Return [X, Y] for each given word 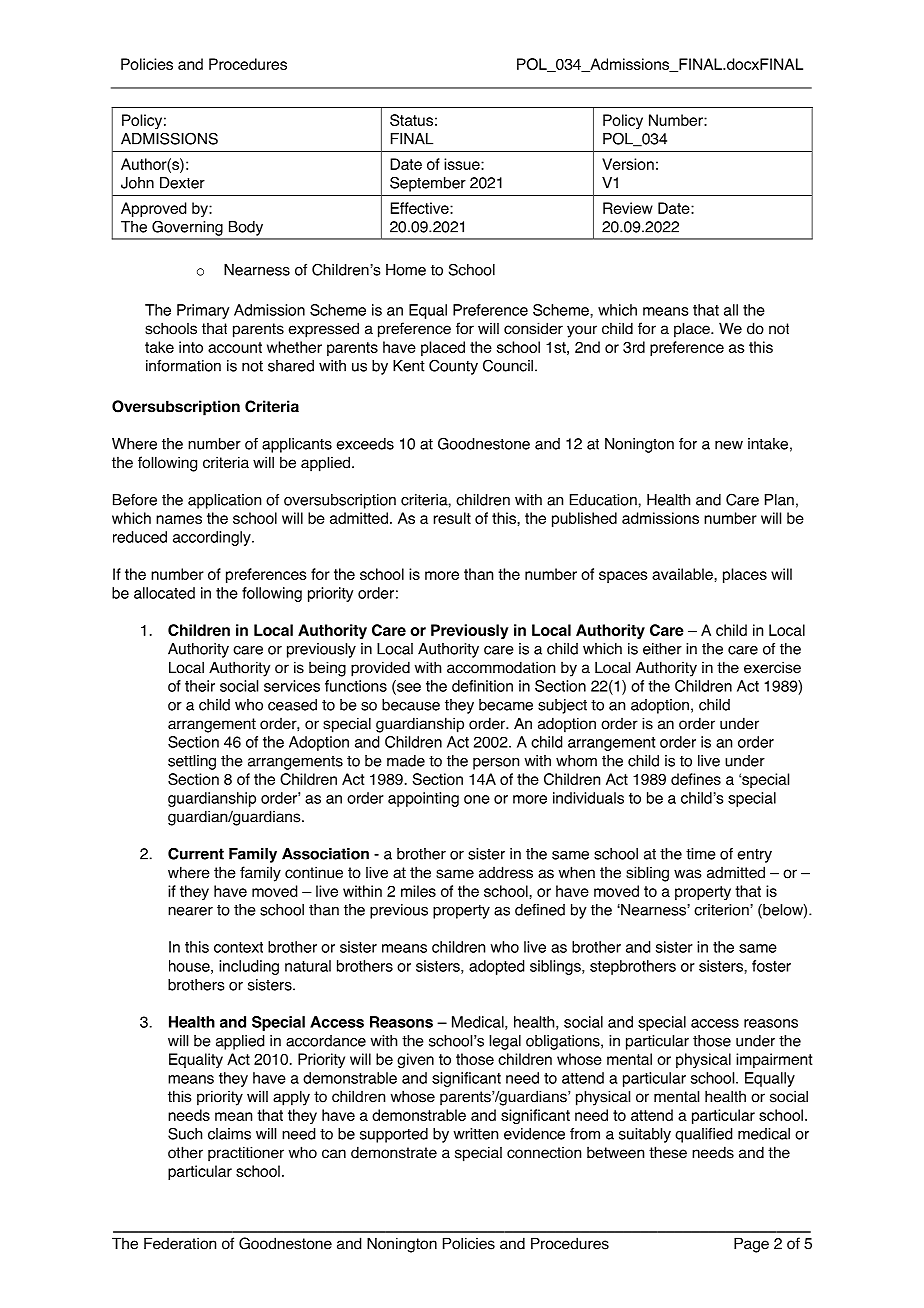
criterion [722, 910]
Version [628, 164]
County [453, 367]
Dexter [182, 183]
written [475, 1134]
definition [482, 686]
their [200, 686]
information [183, 366]
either [662, 649]
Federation [180, 1243]
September [428, 184]
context [238, 947]
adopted [496, 967]
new [729, 445]
